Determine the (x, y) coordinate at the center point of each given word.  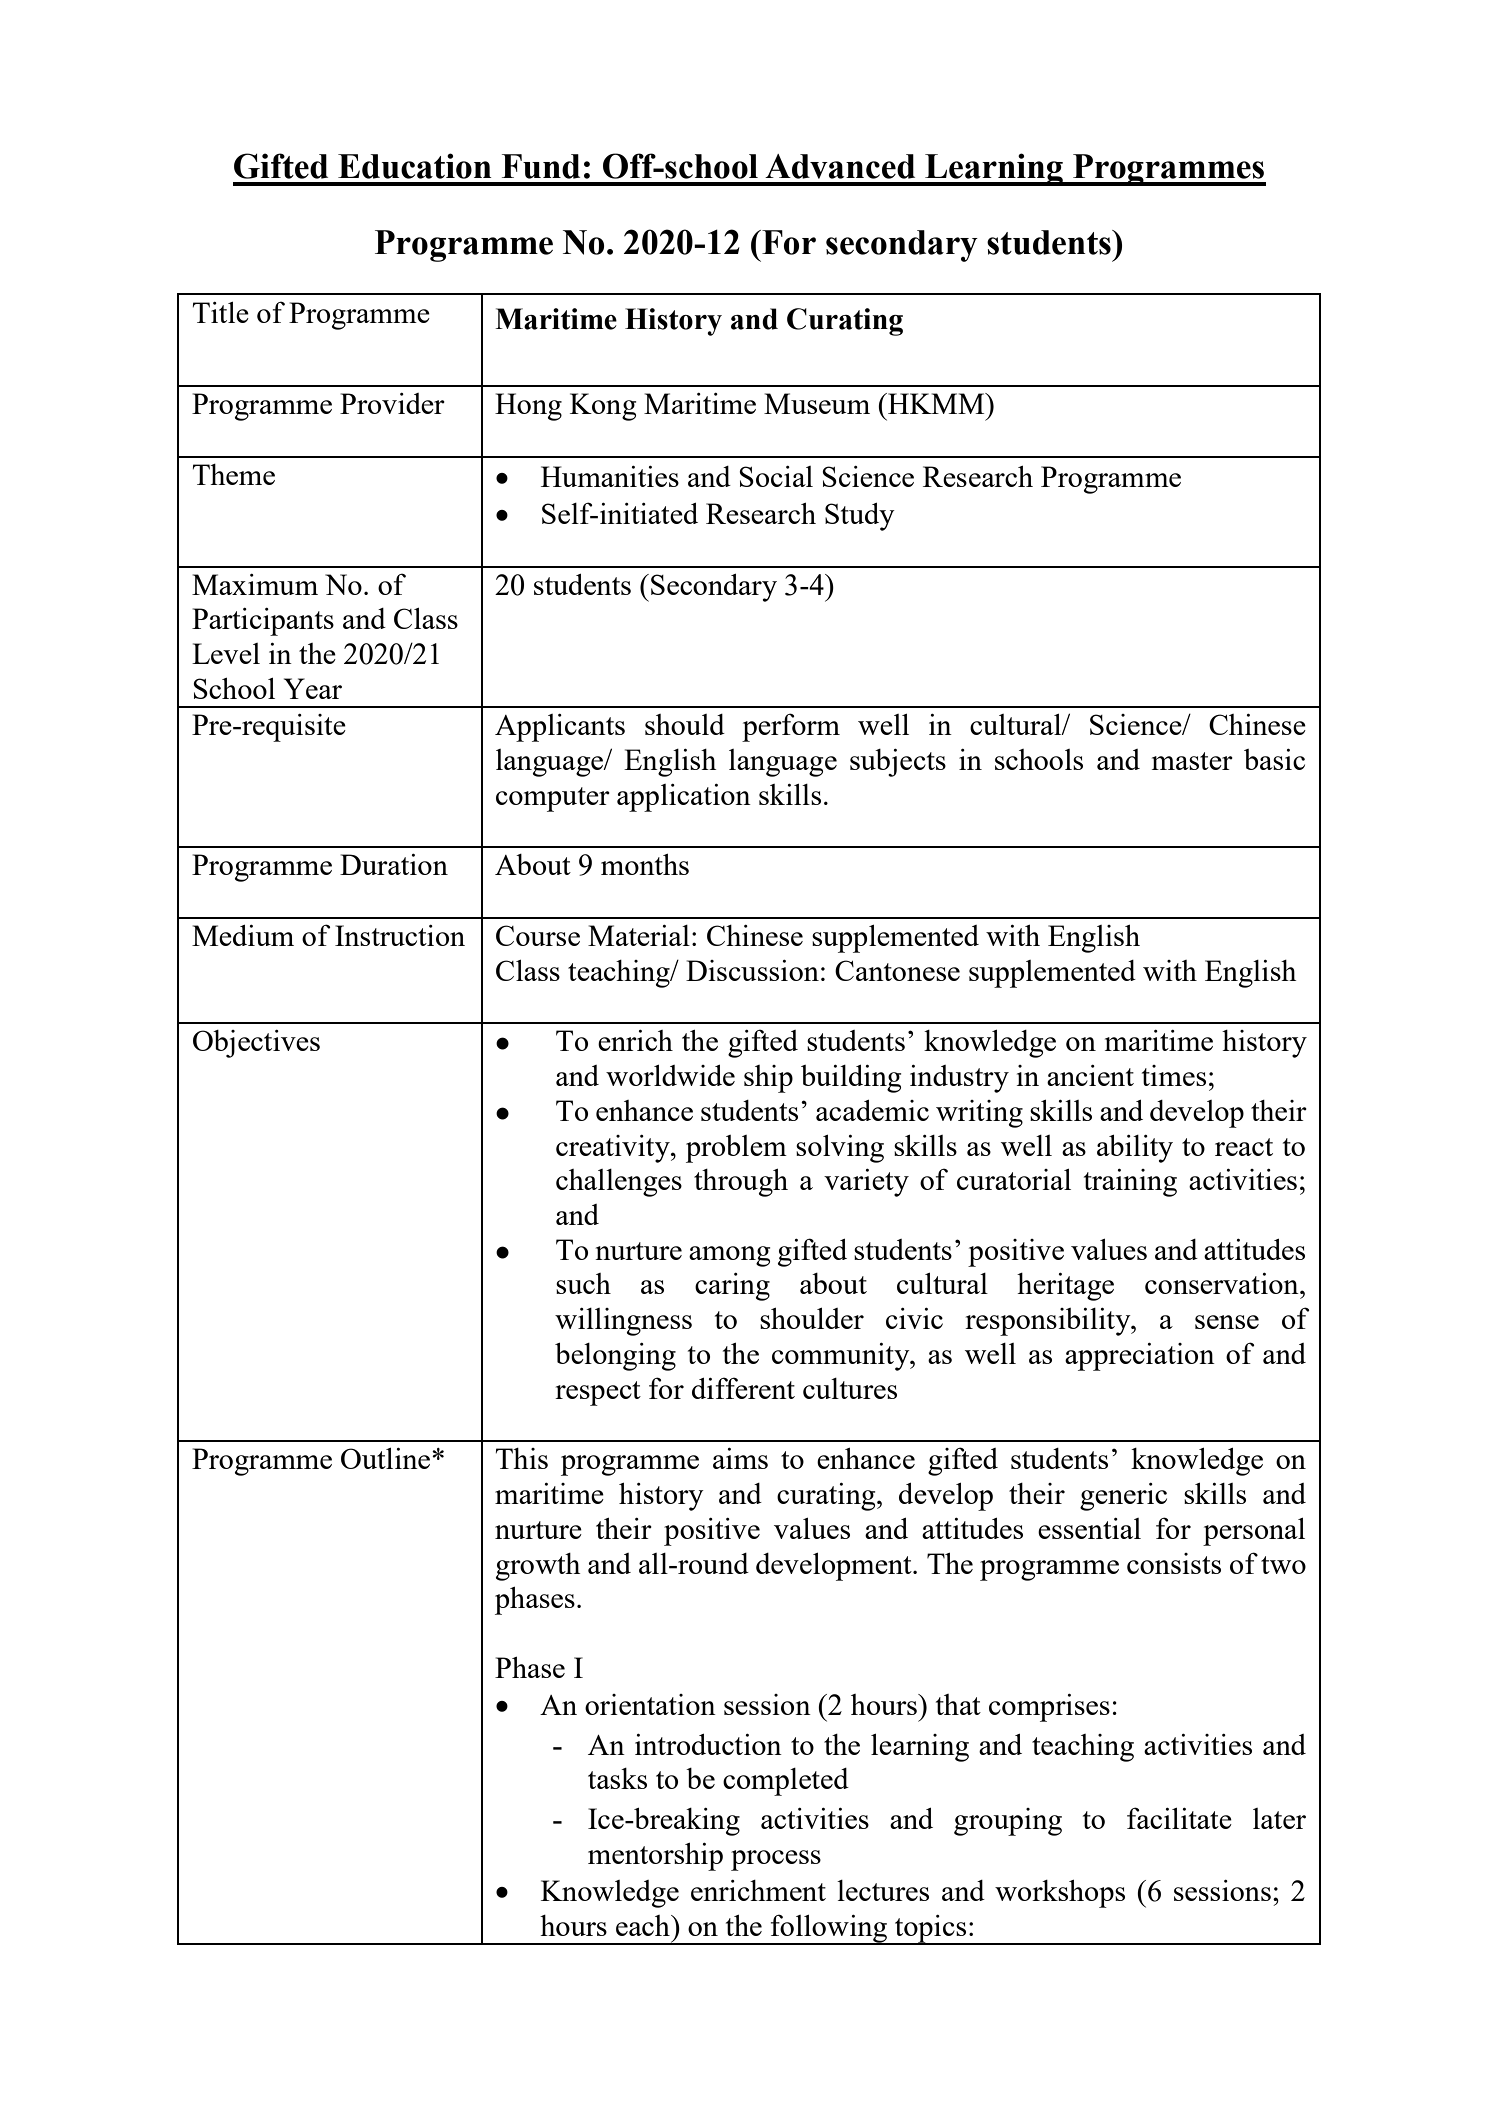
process (776, 1860)
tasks (617, 1778)
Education (415, 166)
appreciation (1140, 1357)
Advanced (840, 166)
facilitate (1179, 1818)
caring (732, 1287)
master (1192, 761)
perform (791, 727)
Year (313, 688)
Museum (817, 403)
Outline (387, 1458)
